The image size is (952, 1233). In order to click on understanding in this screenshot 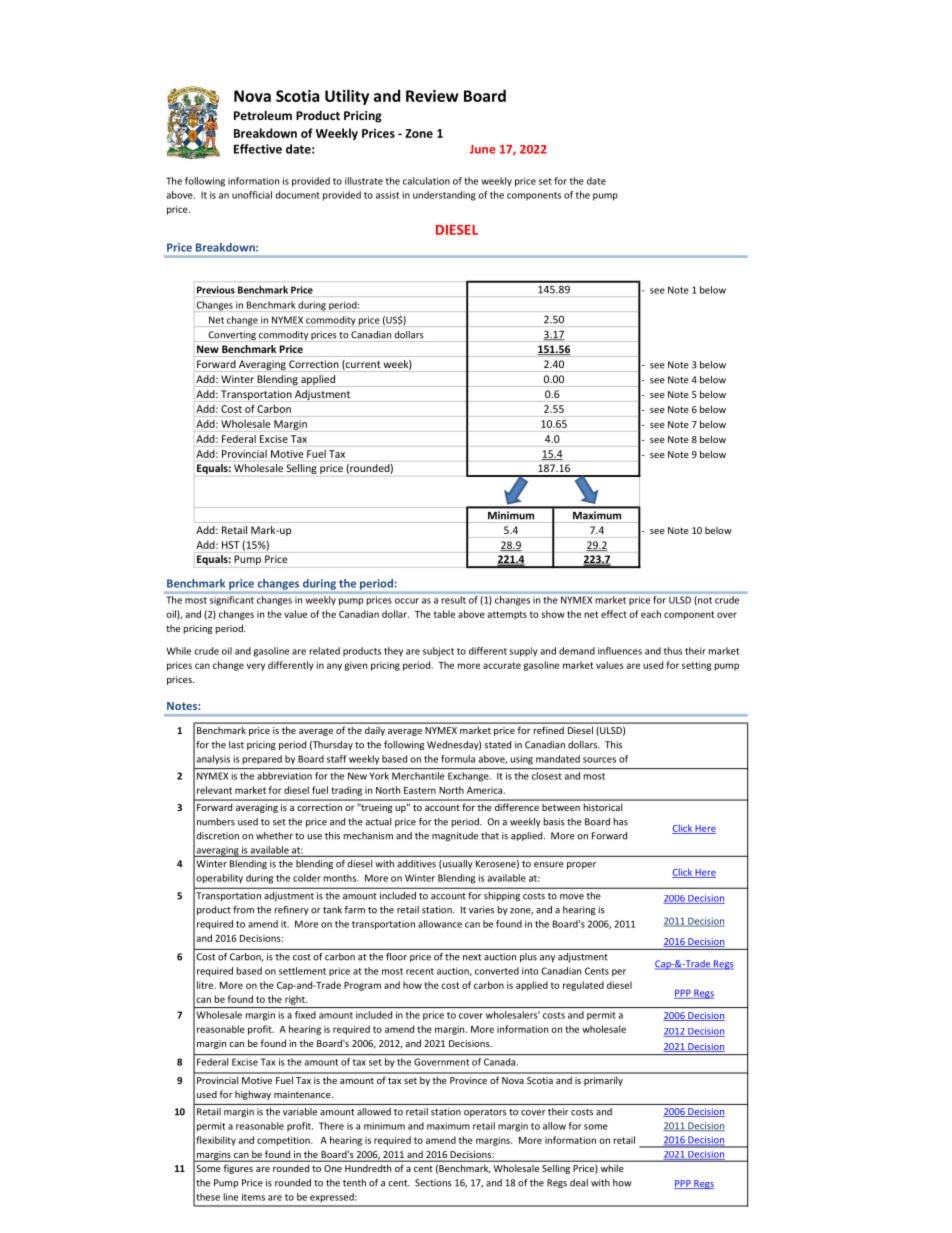, I will do `click(444, 196)`.
